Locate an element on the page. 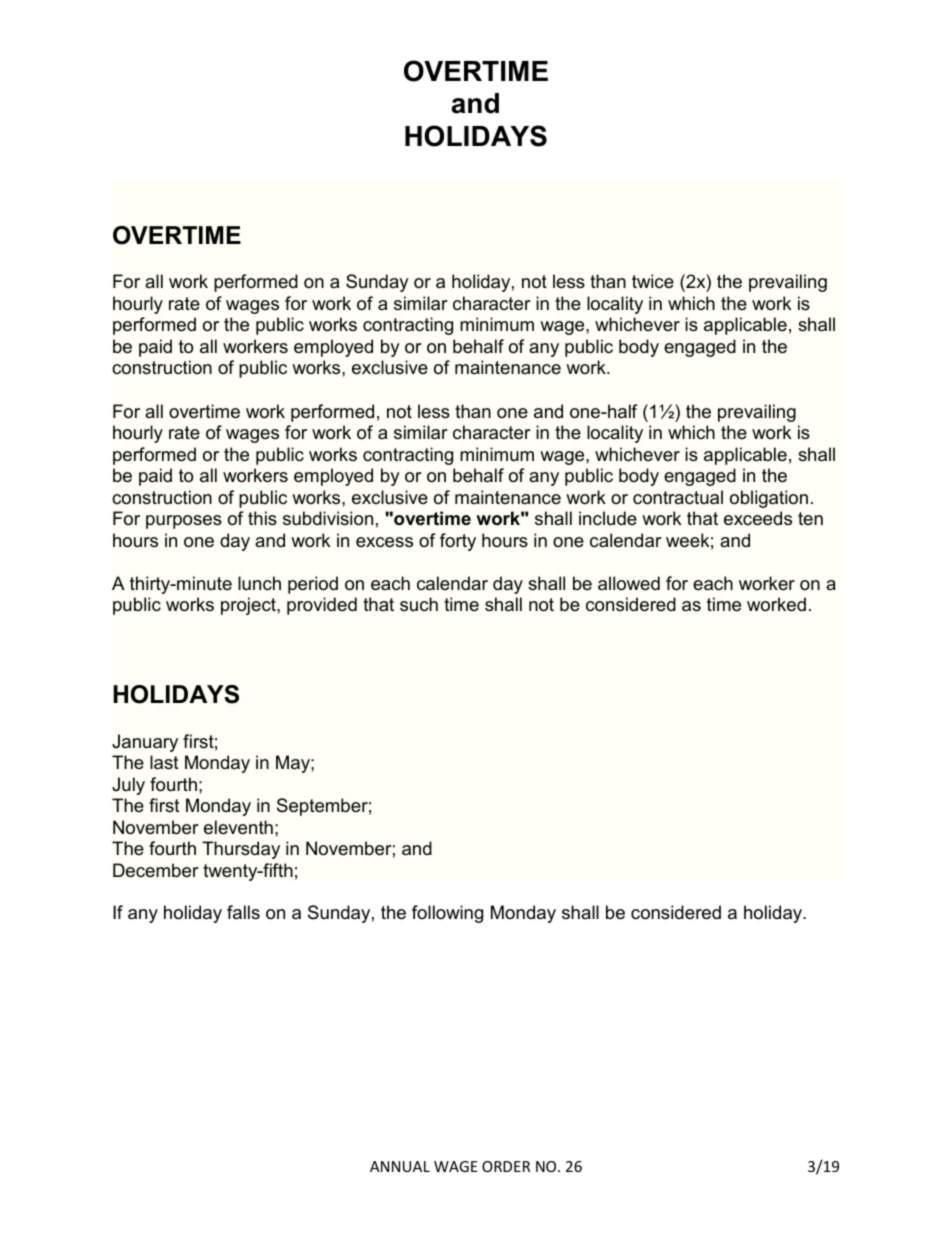  twice is located at coordinates (653, 281).
